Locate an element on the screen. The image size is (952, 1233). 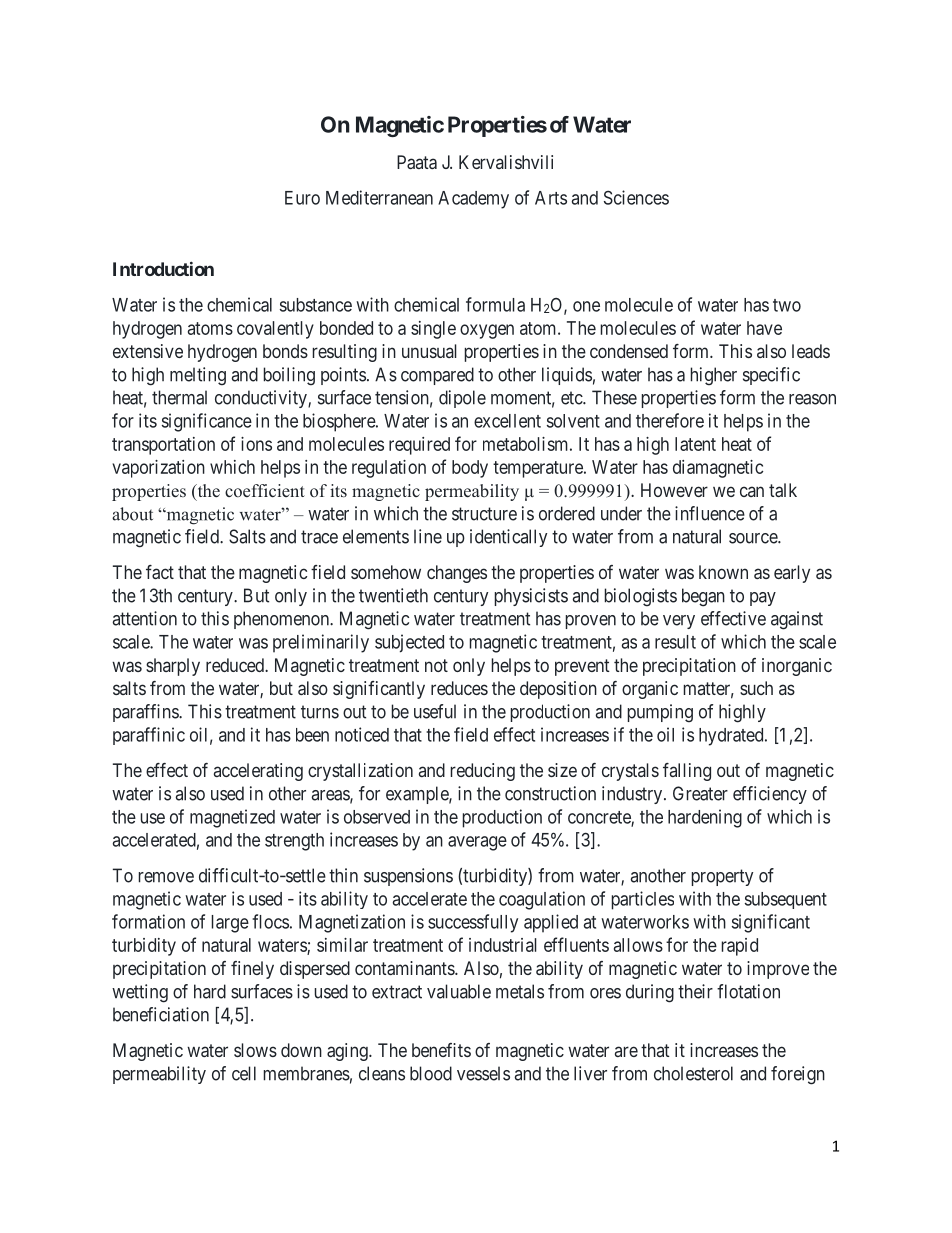
reduced is located at coordinates (236, 665).
